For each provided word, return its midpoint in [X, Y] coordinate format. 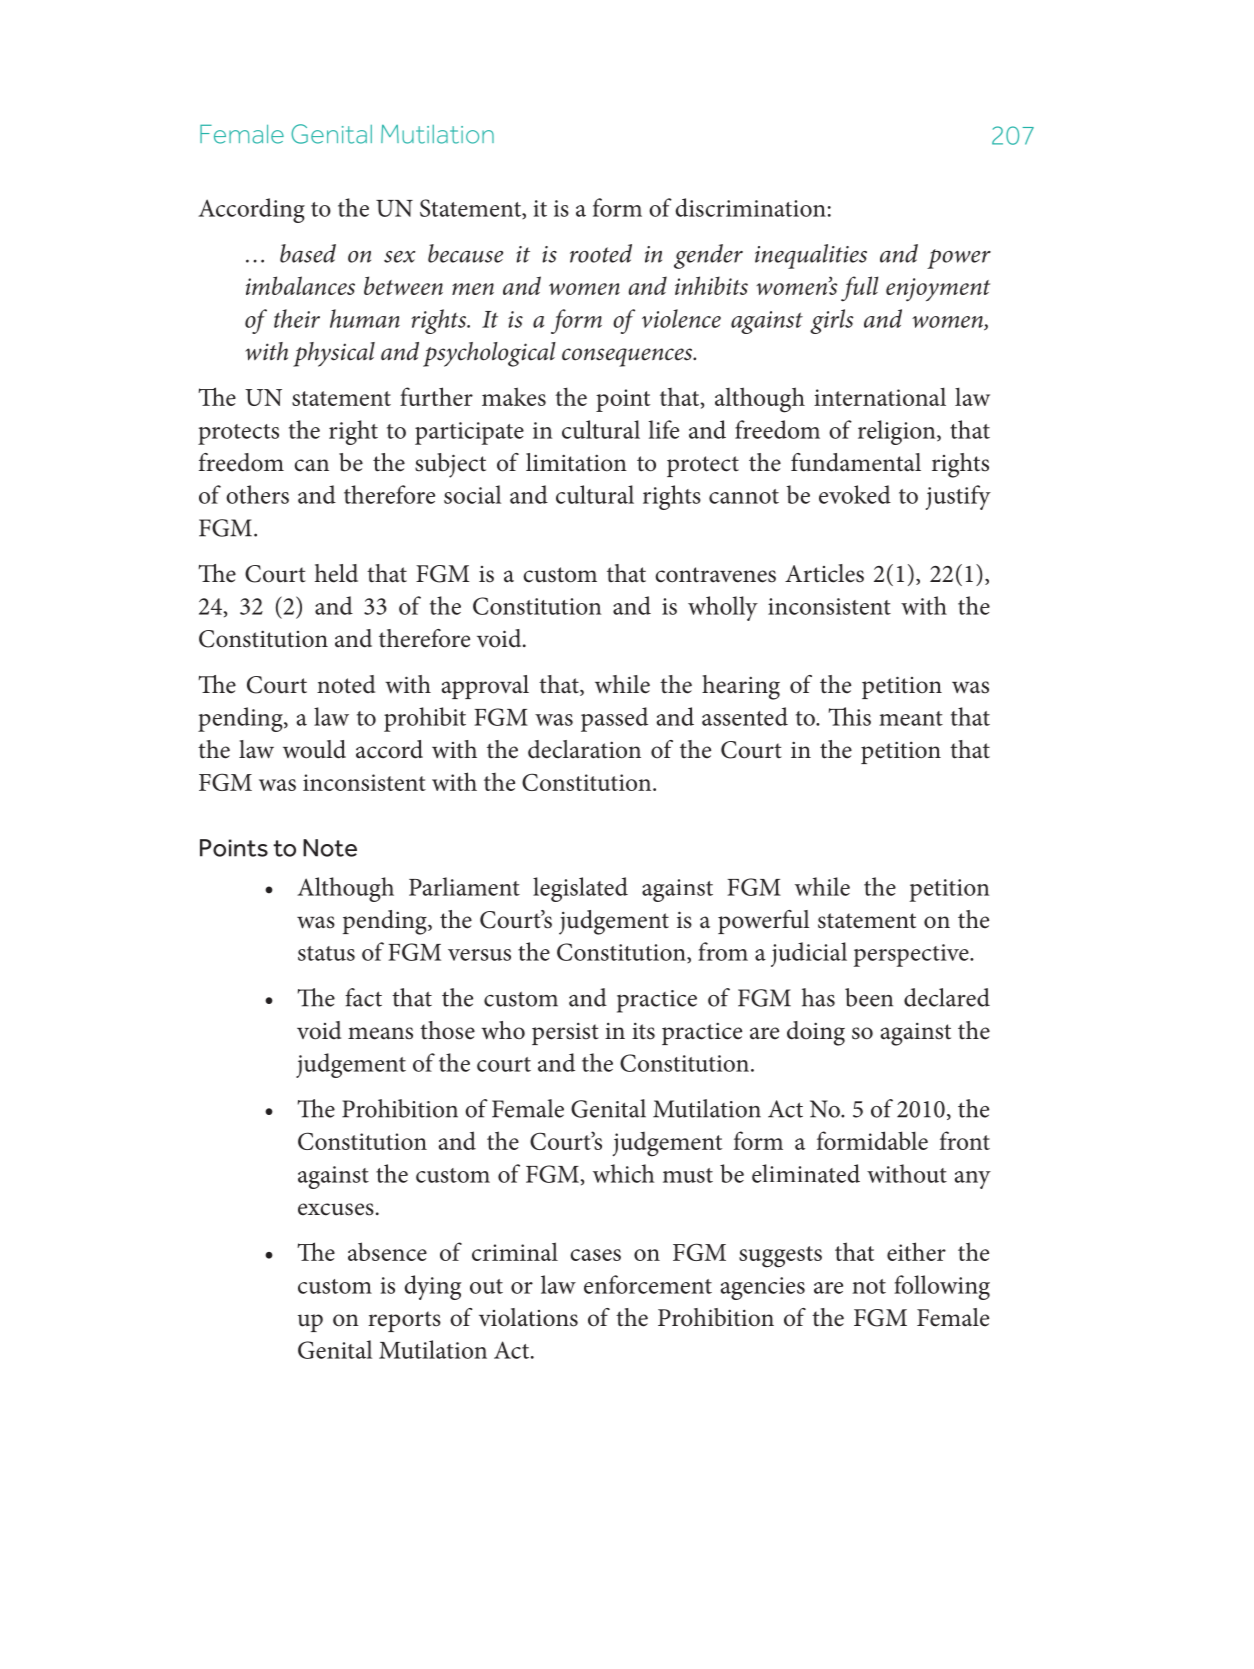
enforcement [648, 1284]
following [942, 1287]
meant [911, 718]
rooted [601, 253]
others [257, 494]
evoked [855, 494]
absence [387, 1251]
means [380, 1033]
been [869, 997]
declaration [584, 749]
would [314, 749]
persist [565, 1033]
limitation [576, 462]
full [860, 289]
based [308, 253]
